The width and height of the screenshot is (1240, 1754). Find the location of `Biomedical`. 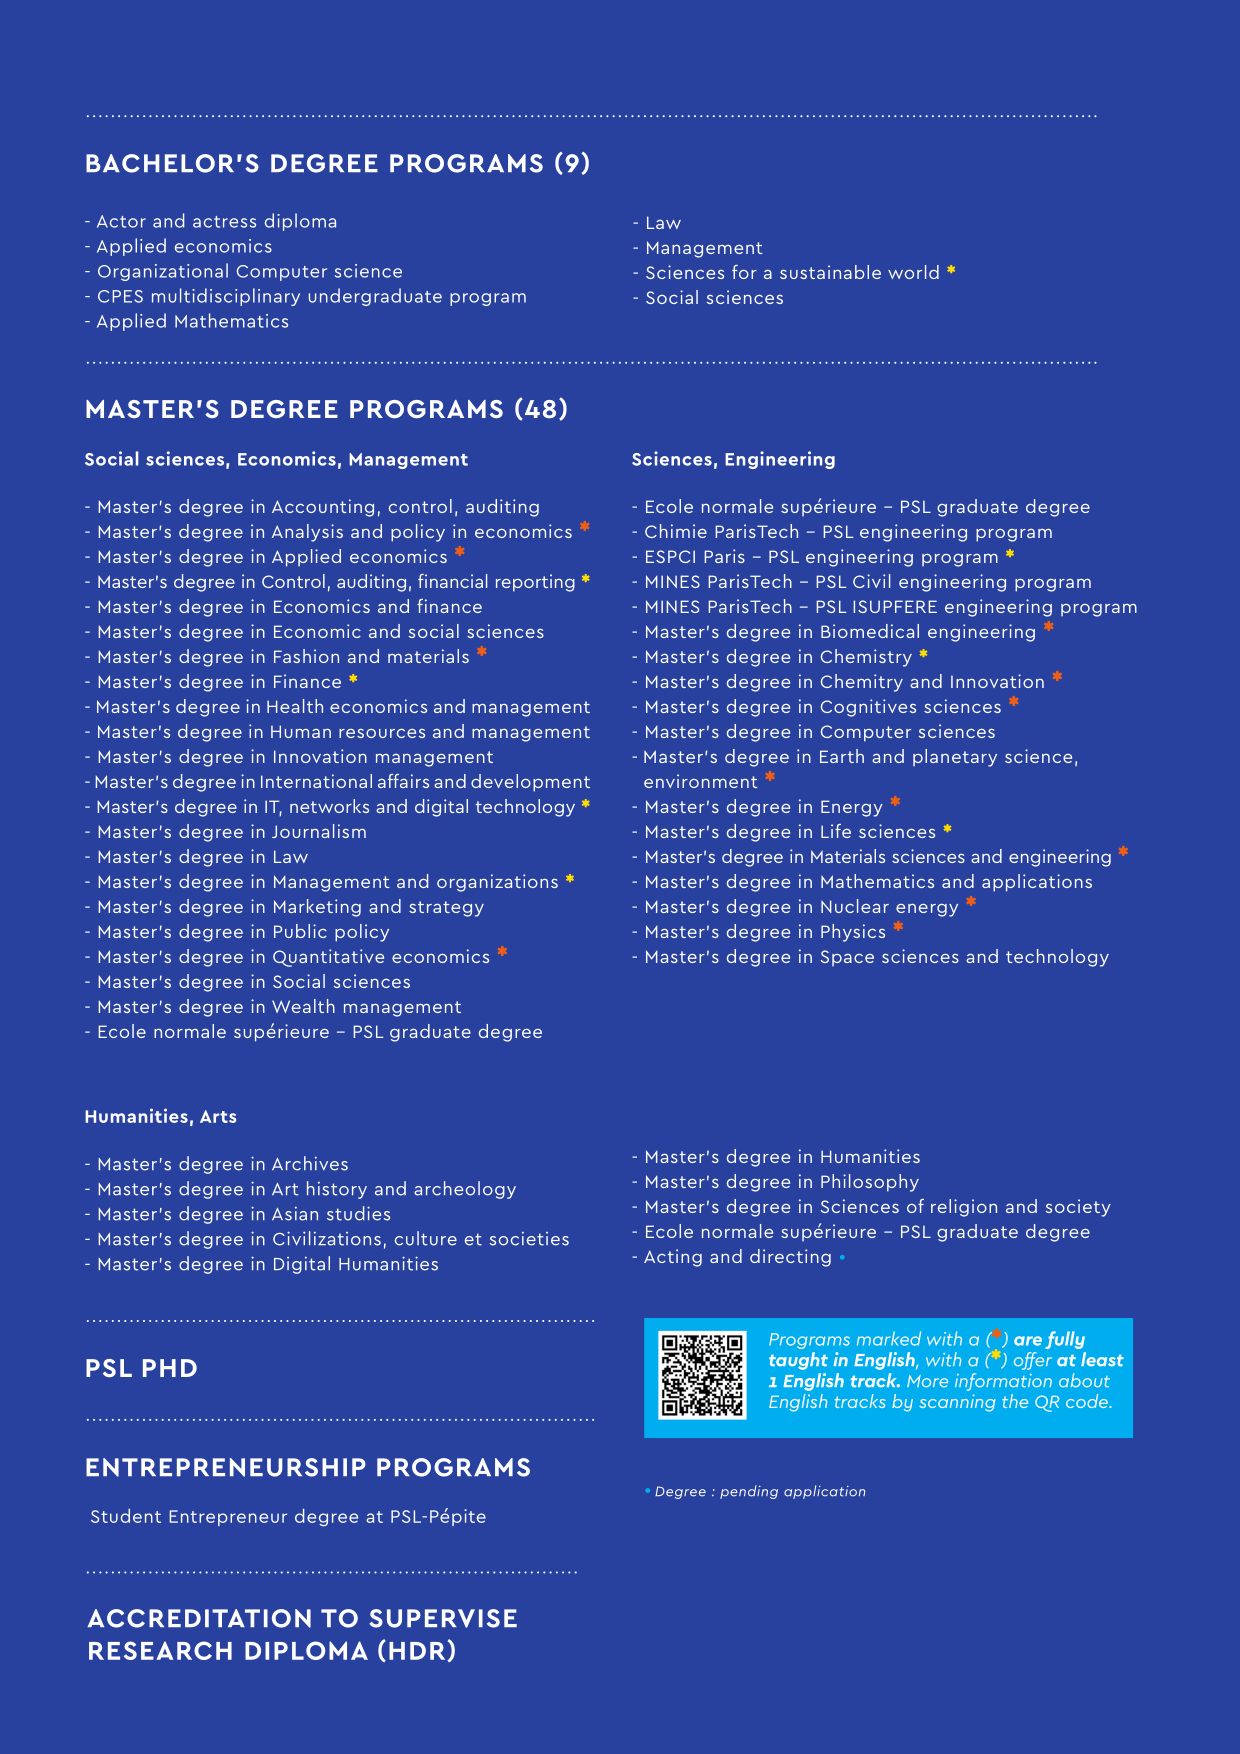

Biomedical is located at coordinates (870, 631).
